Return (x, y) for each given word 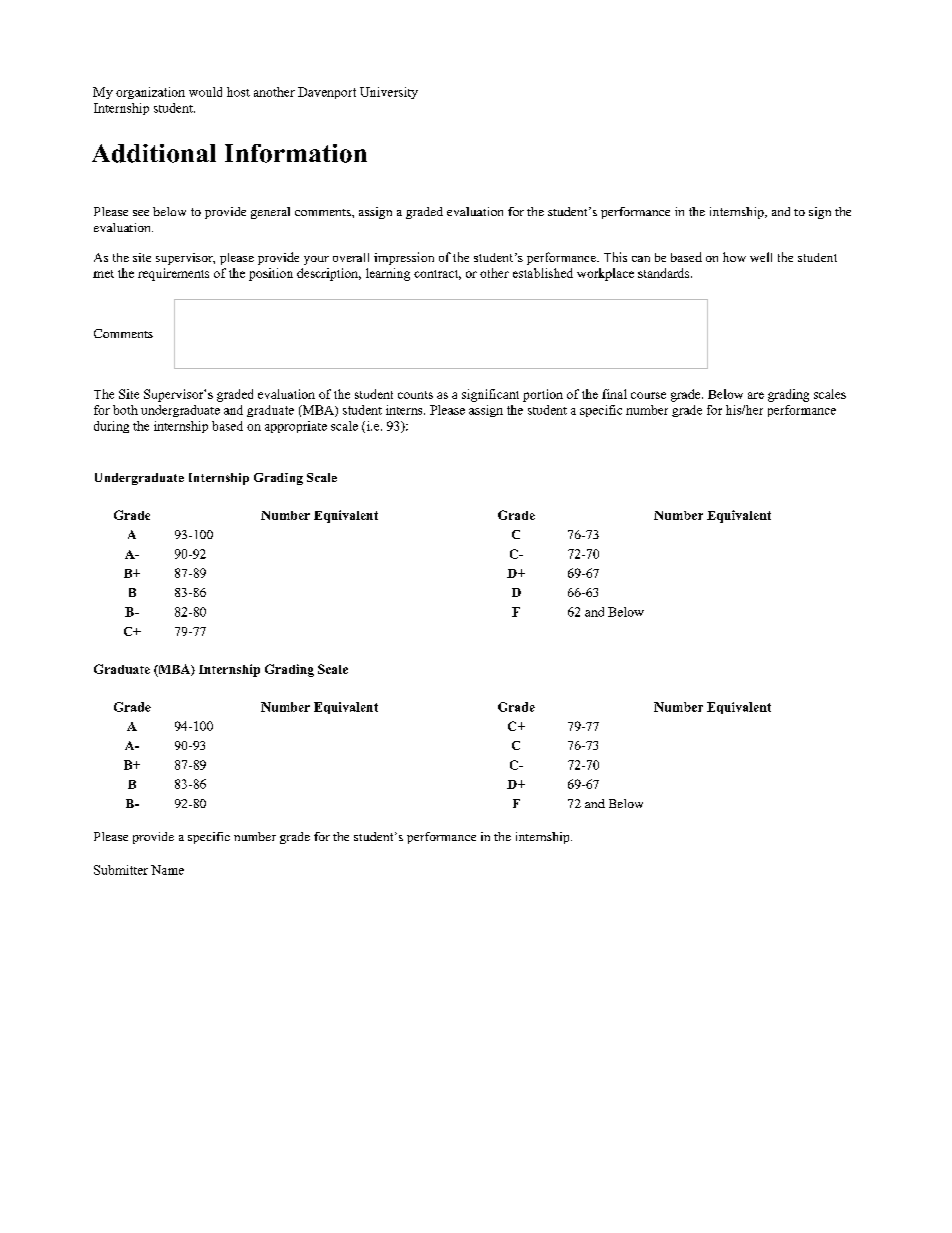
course (648, 395)
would (205, 92)
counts (415, 395)
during (111, 427)
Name (167, 870)
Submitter (121, 870)
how (734, 257)
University (389, 93)
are (756, 395)
